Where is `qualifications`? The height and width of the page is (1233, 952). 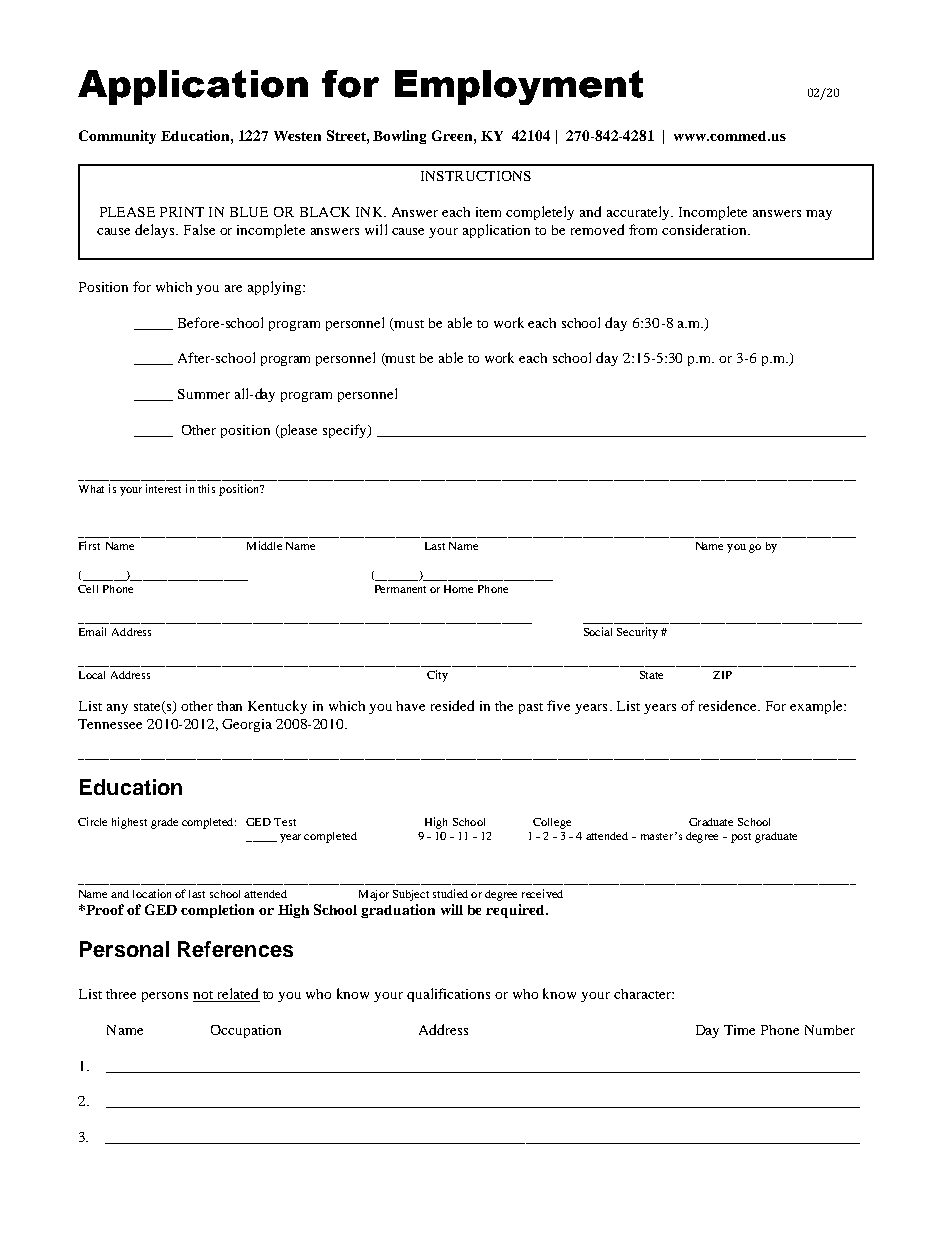
qualifications is located at coordinates (448, 995).
